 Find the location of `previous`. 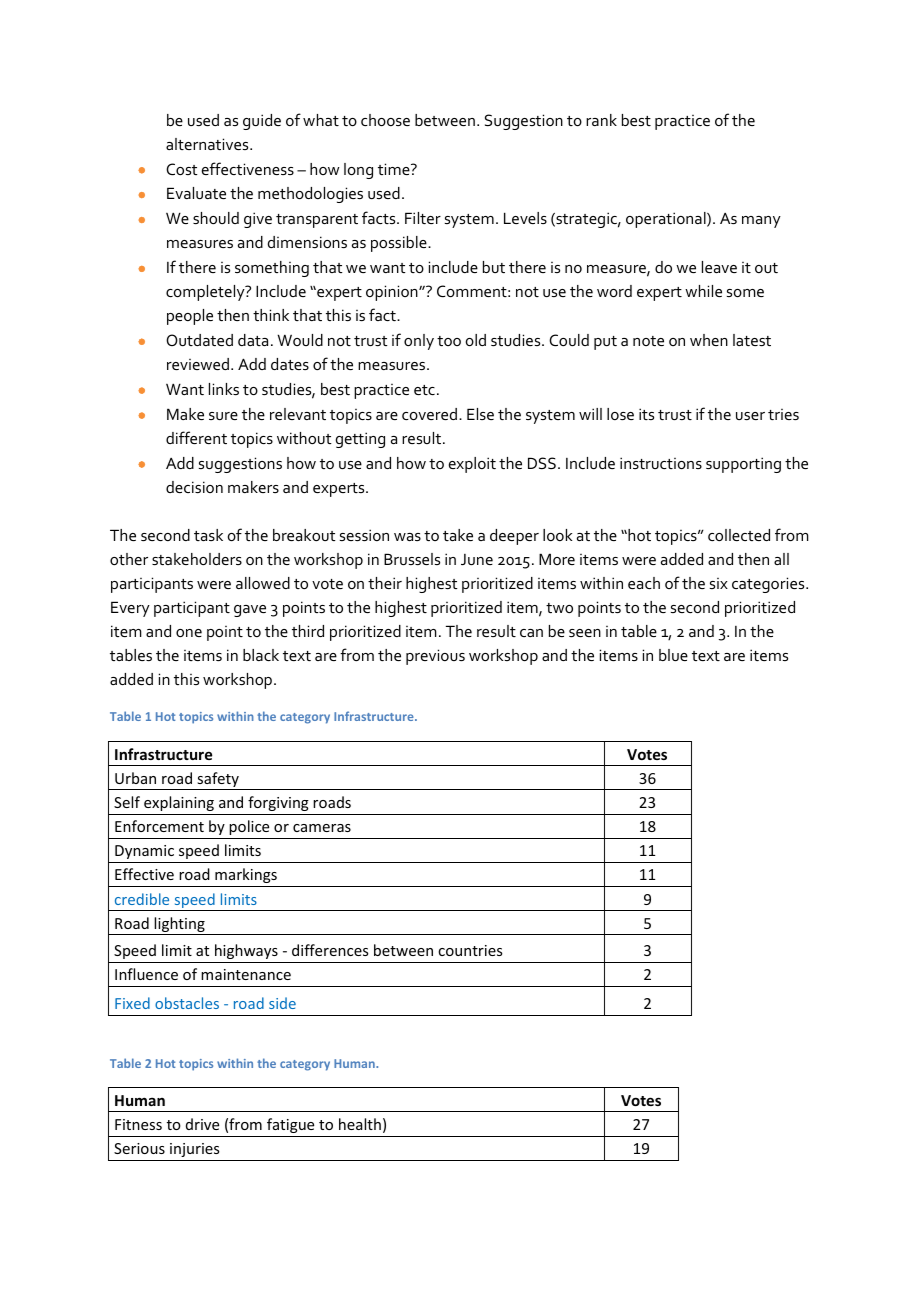

previous is located at coordinates (435, 657).
